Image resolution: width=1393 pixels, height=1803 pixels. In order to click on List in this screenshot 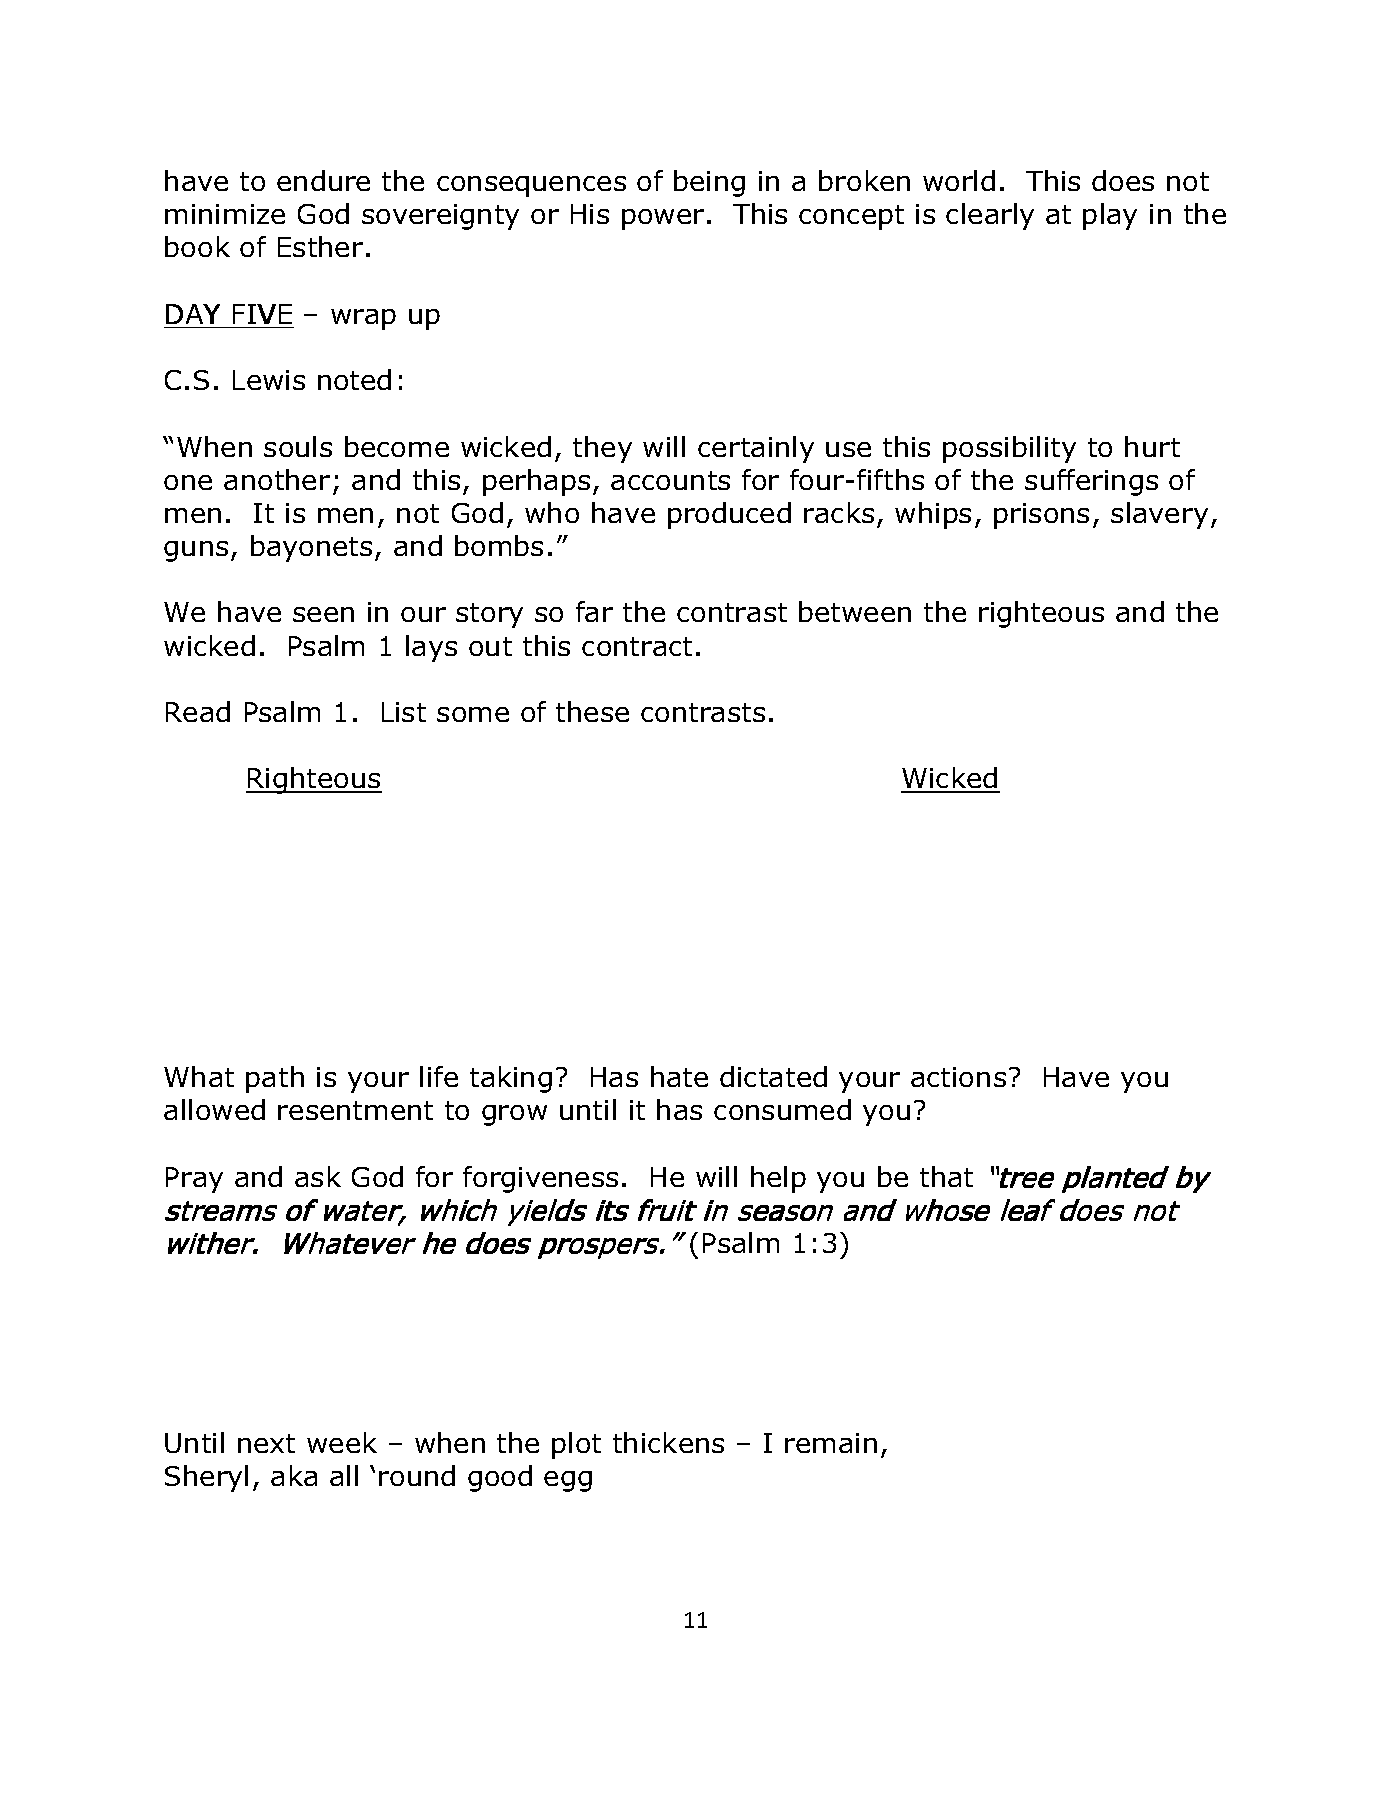, I will do `click(404, 712)`.
